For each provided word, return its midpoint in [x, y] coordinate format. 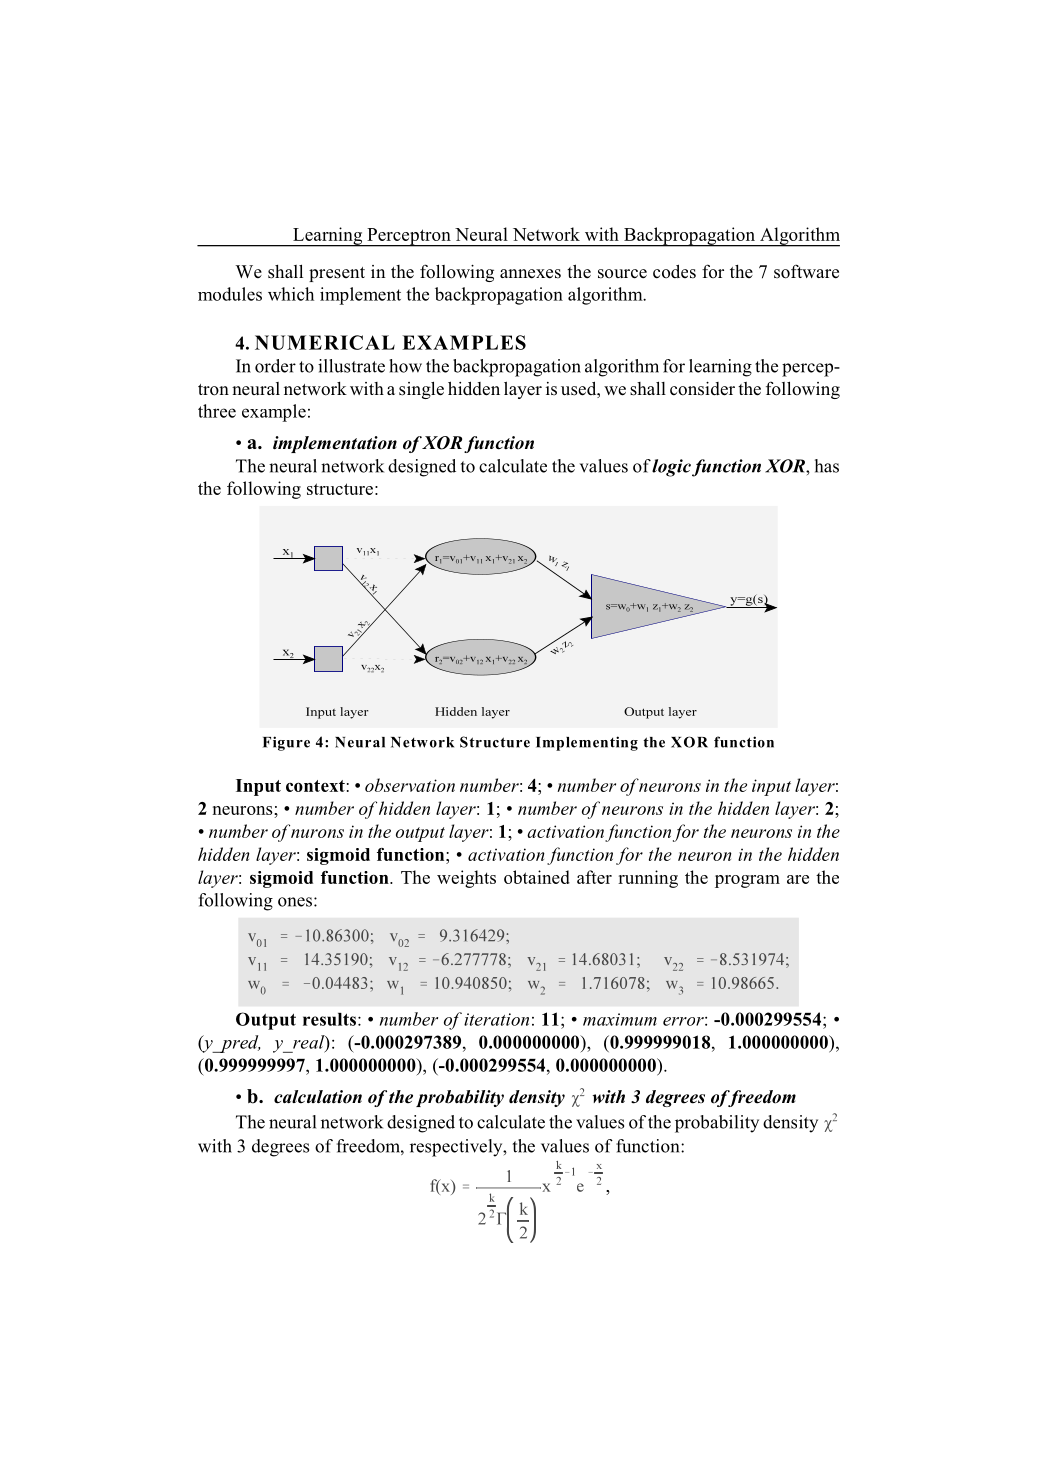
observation [410, 785]
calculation [318, 1097]
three [217, 411]
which [291, 294]
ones [295, 902]
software [806, 271]
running [648, 879]
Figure [286, 743]
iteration [496, 1019]
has [827, 466]
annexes [530, 274]
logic [671, 468]
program [747, 881]
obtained [537, 877]
